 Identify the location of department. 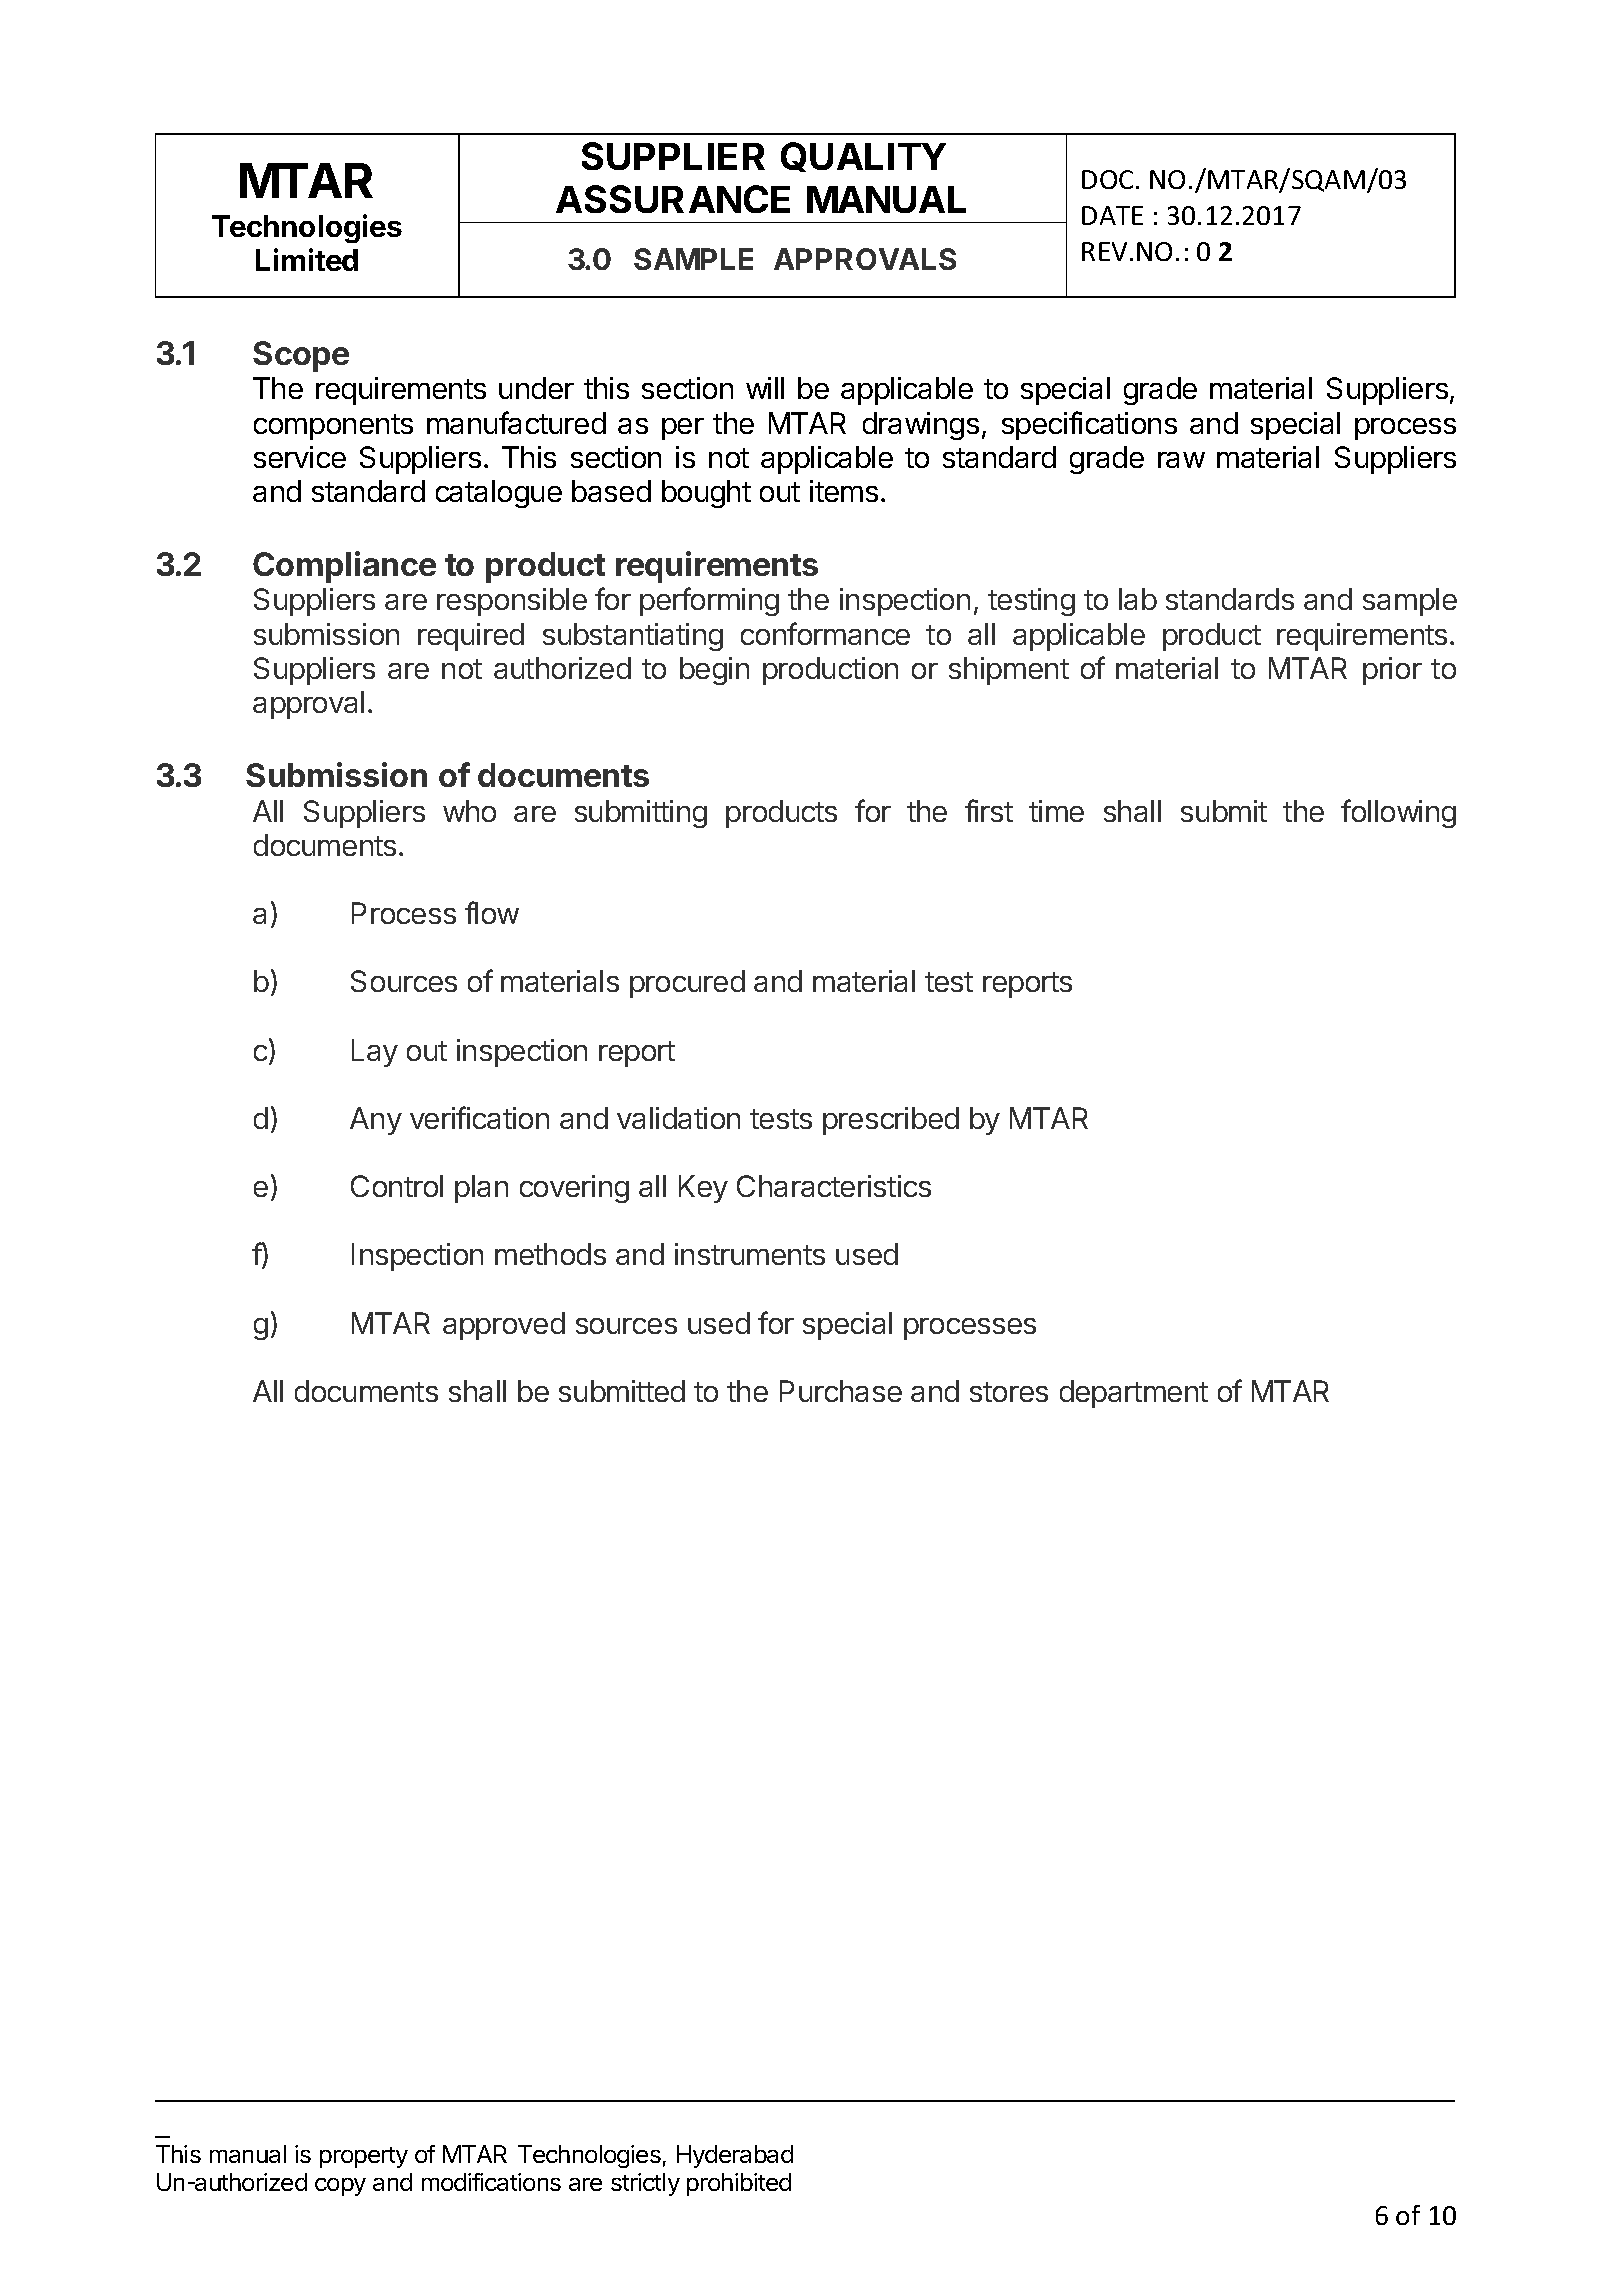
(1134, 1394).
